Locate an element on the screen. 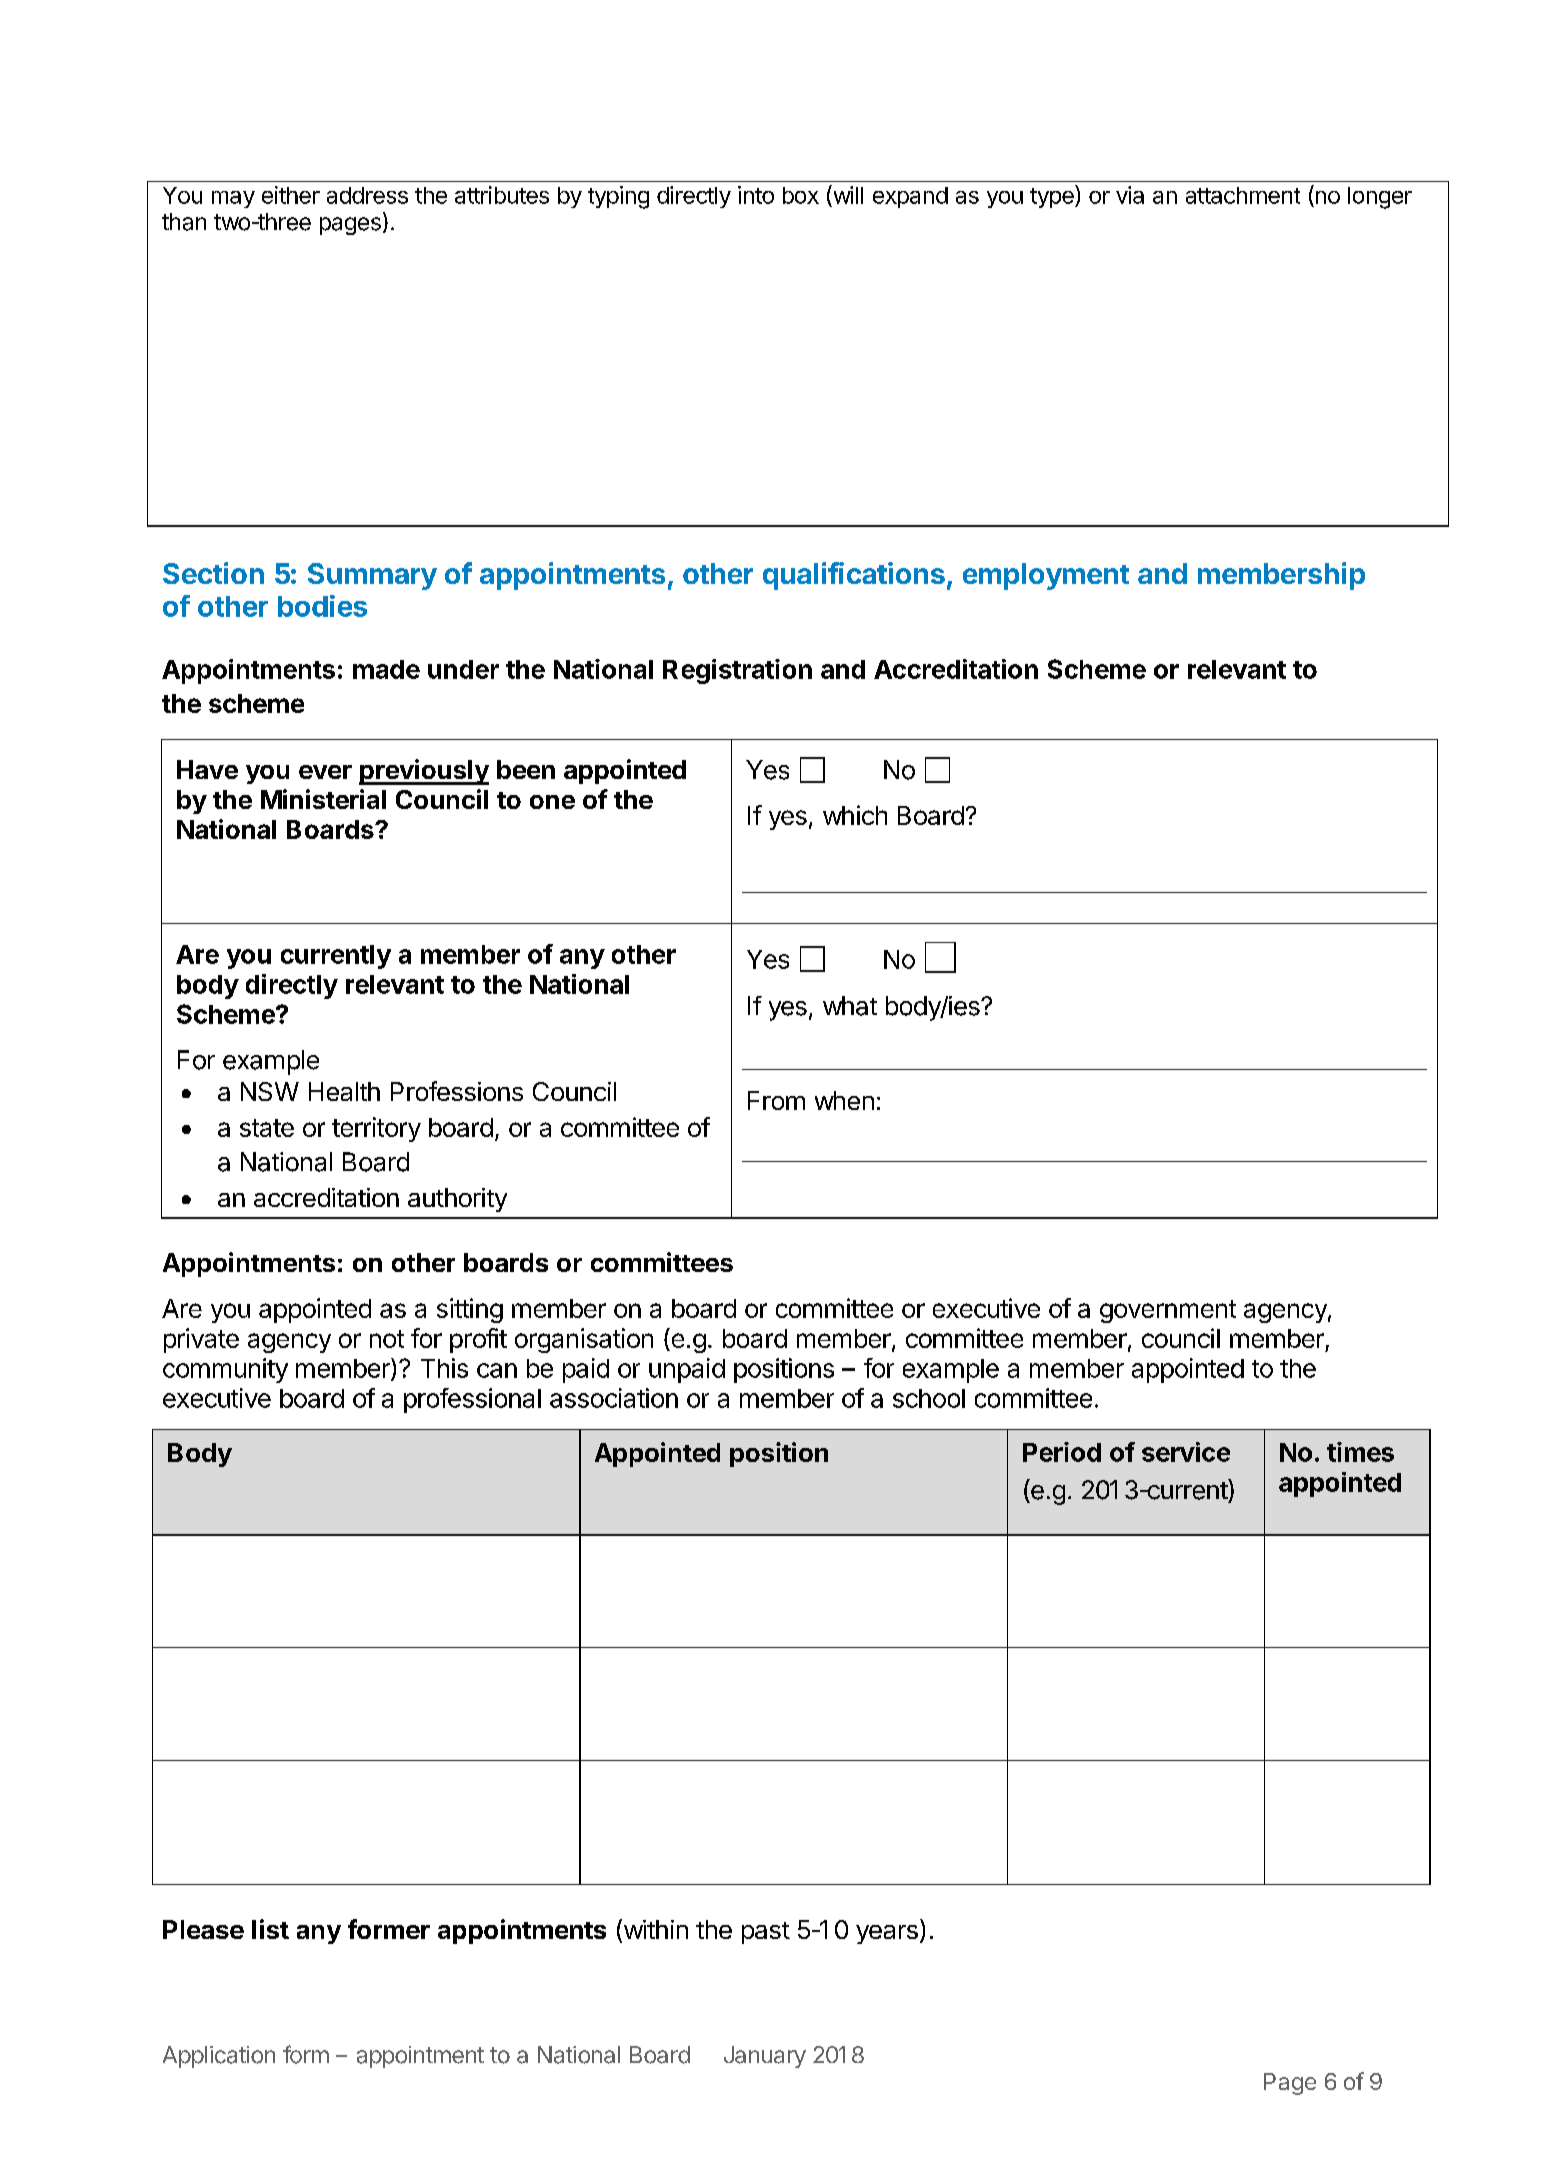  either is located at coordinates (291, 195).
